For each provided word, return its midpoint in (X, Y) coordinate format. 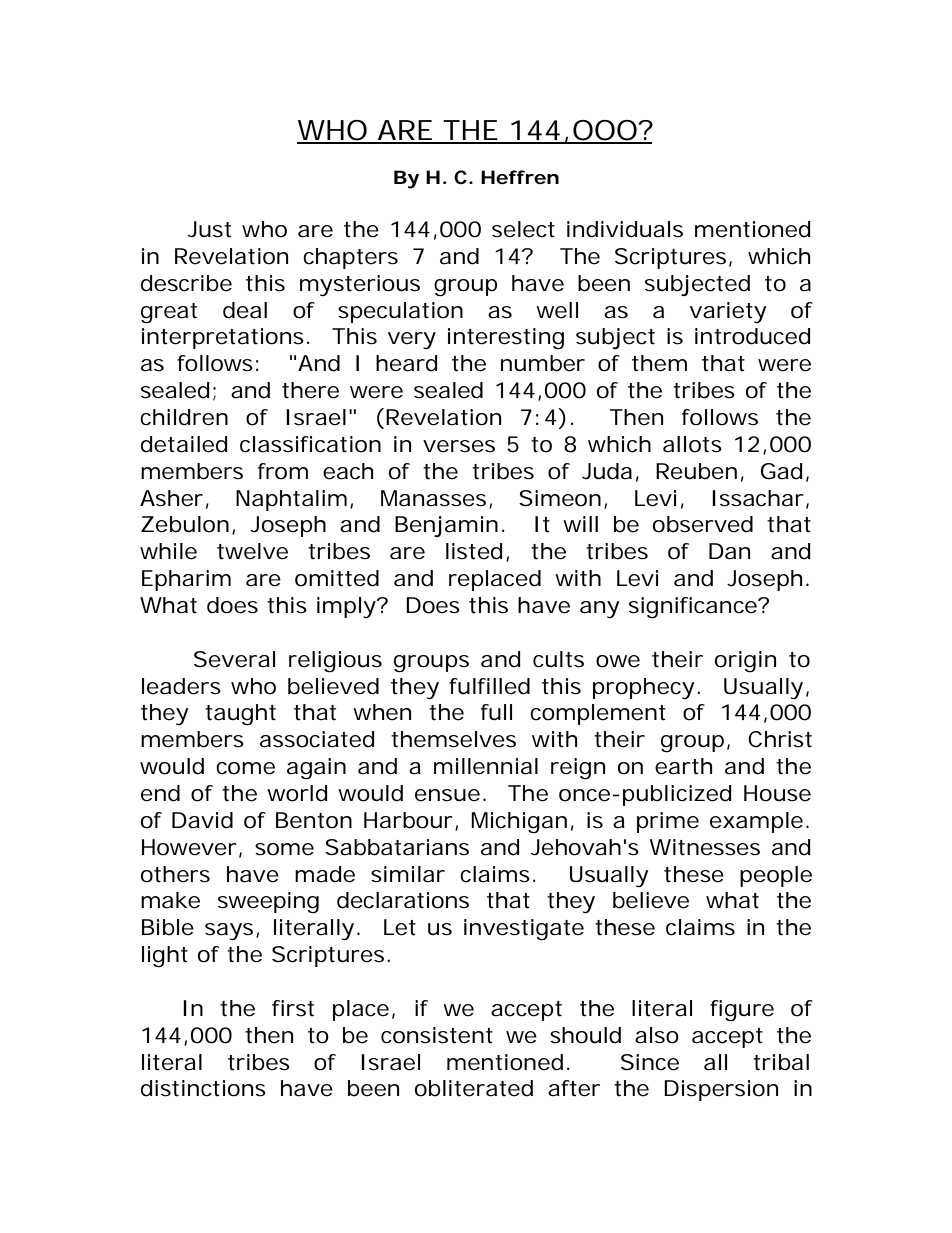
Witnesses (705, 847)
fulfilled (489, 686)
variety (728, 312)
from (283, 471)
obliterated (474, 1088)
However (191, 848)
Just (209, 229)
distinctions (203, 1088)
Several (234, 659)
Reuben (696, 471)
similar (408, 874)
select (523, 229)
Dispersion (721, 1090)
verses (459, 446)
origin (745, 661)
